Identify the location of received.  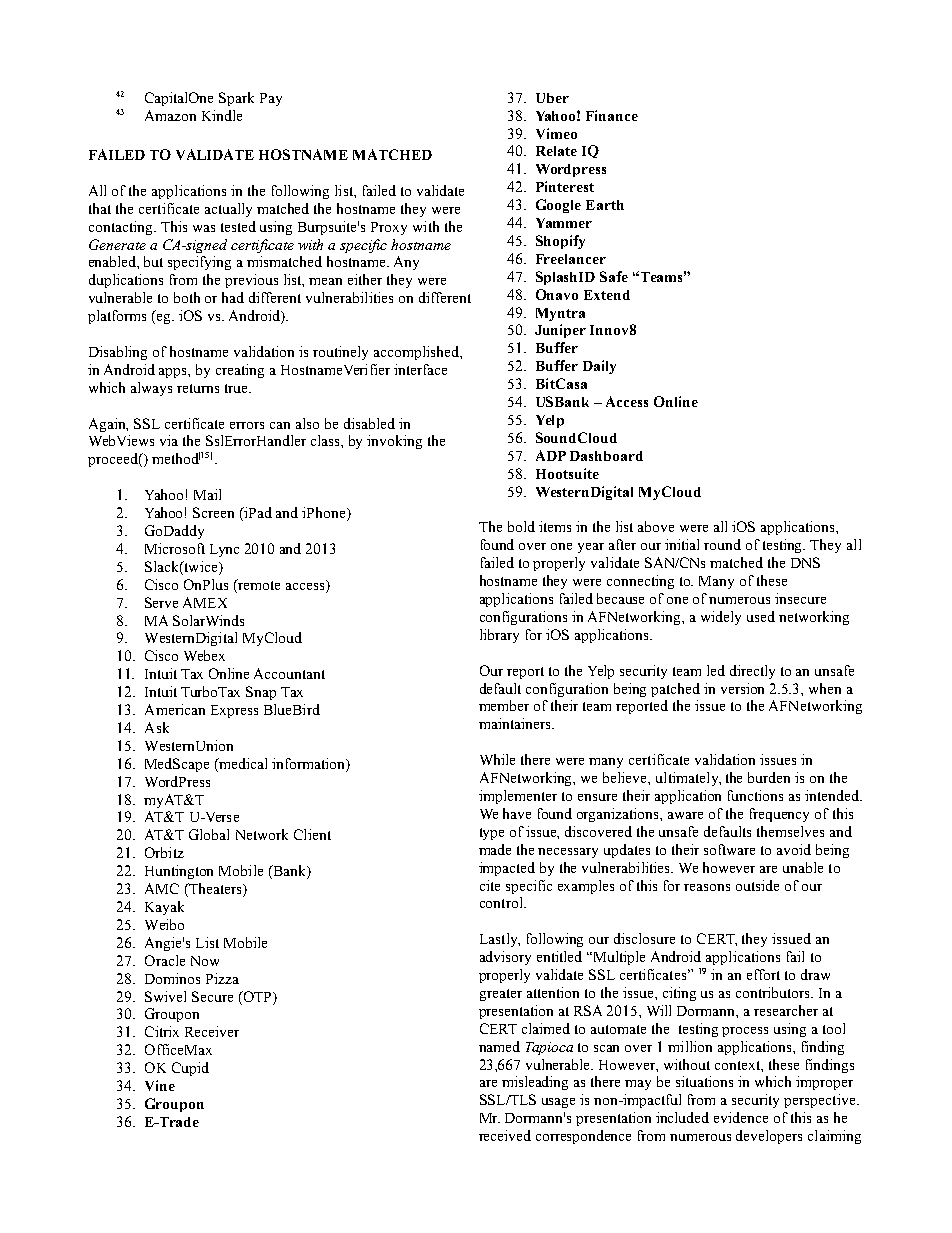
(505, 1135).
